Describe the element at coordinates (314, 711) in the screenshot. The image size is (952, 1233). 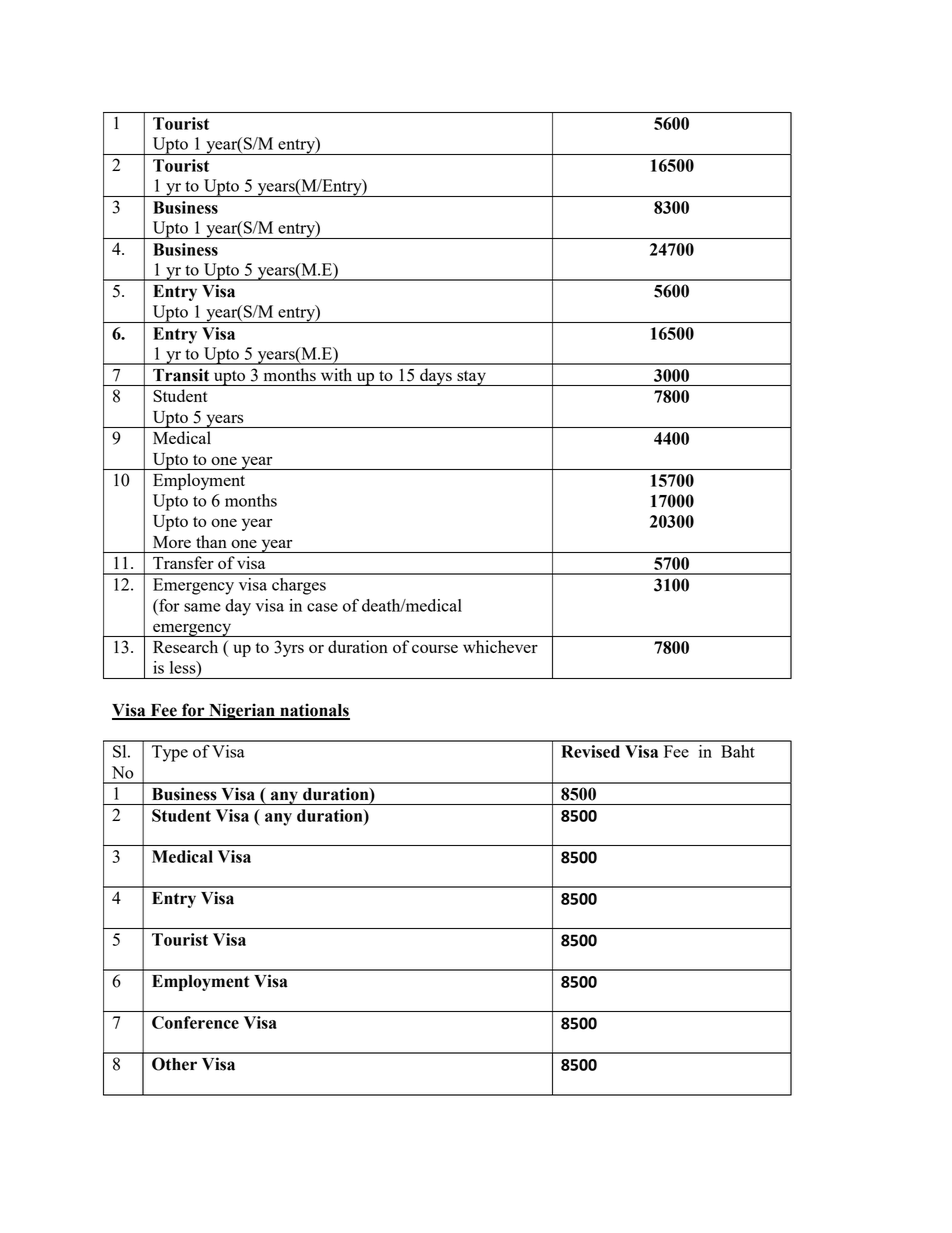
I see `nationals` at that location.
